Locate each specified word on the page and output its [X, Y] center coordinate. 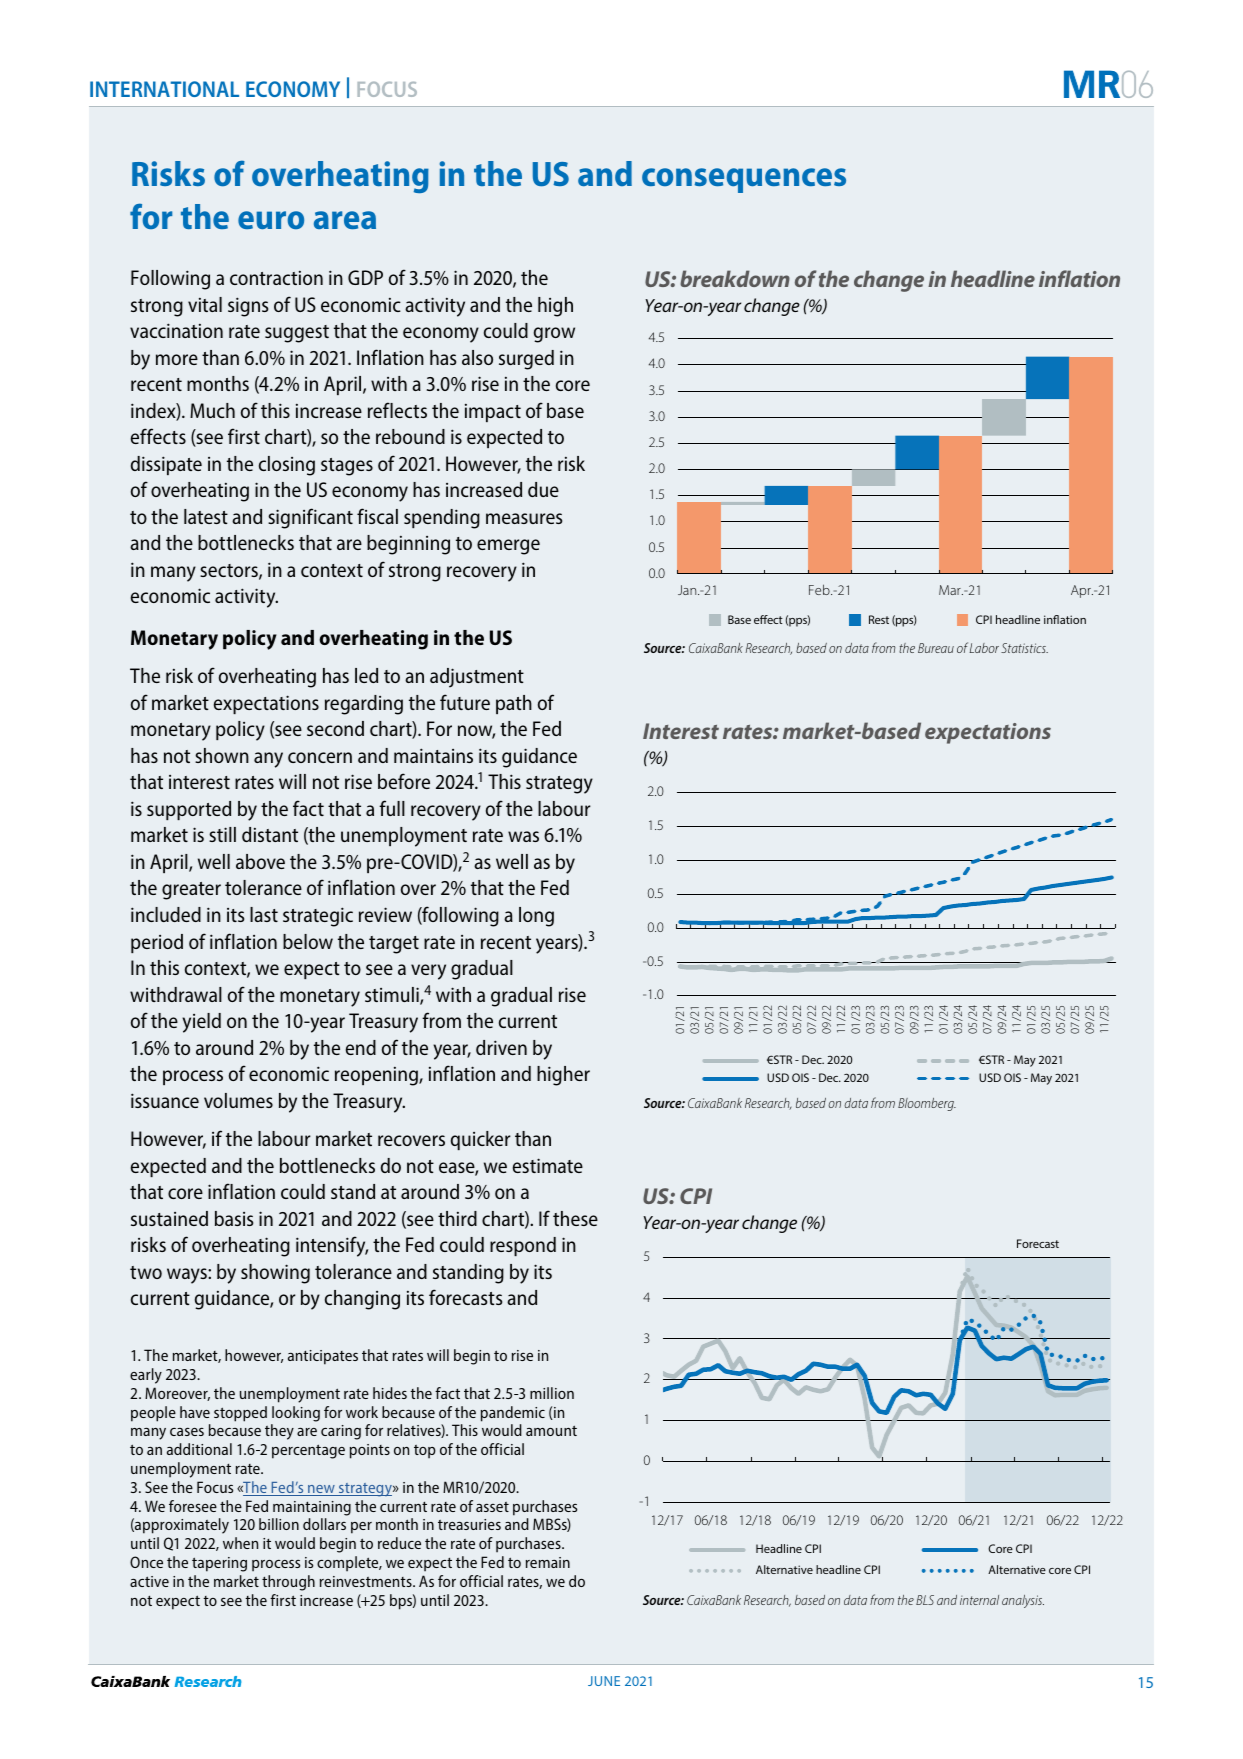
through [288, 1583]
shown [222, 755]
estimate [548, 1165]
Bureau [936, 648]
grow [554, 335]
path [514, 704]
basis [234, 1218]
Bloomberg [927, 1104]
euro [271, 220]
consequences [744, 180]
